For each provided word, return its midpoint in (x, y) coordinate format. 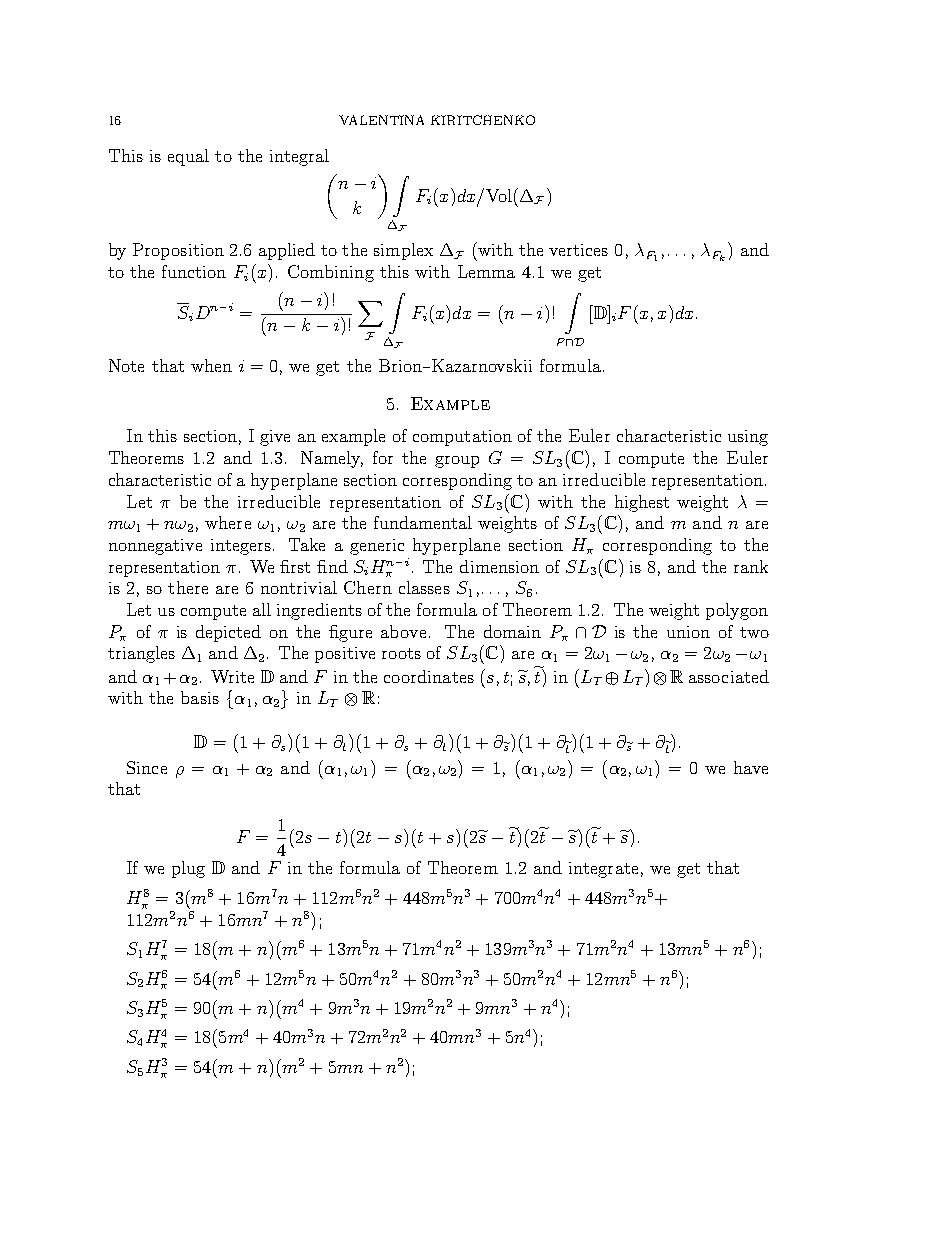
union (688, 632)
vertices (578, 250)
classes (424, 587)
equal (188, 157)
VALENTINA (381, 120)
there (188, 587)
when (211, 365)
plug (188, 869)
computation (462, 438)
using (748, 438)
